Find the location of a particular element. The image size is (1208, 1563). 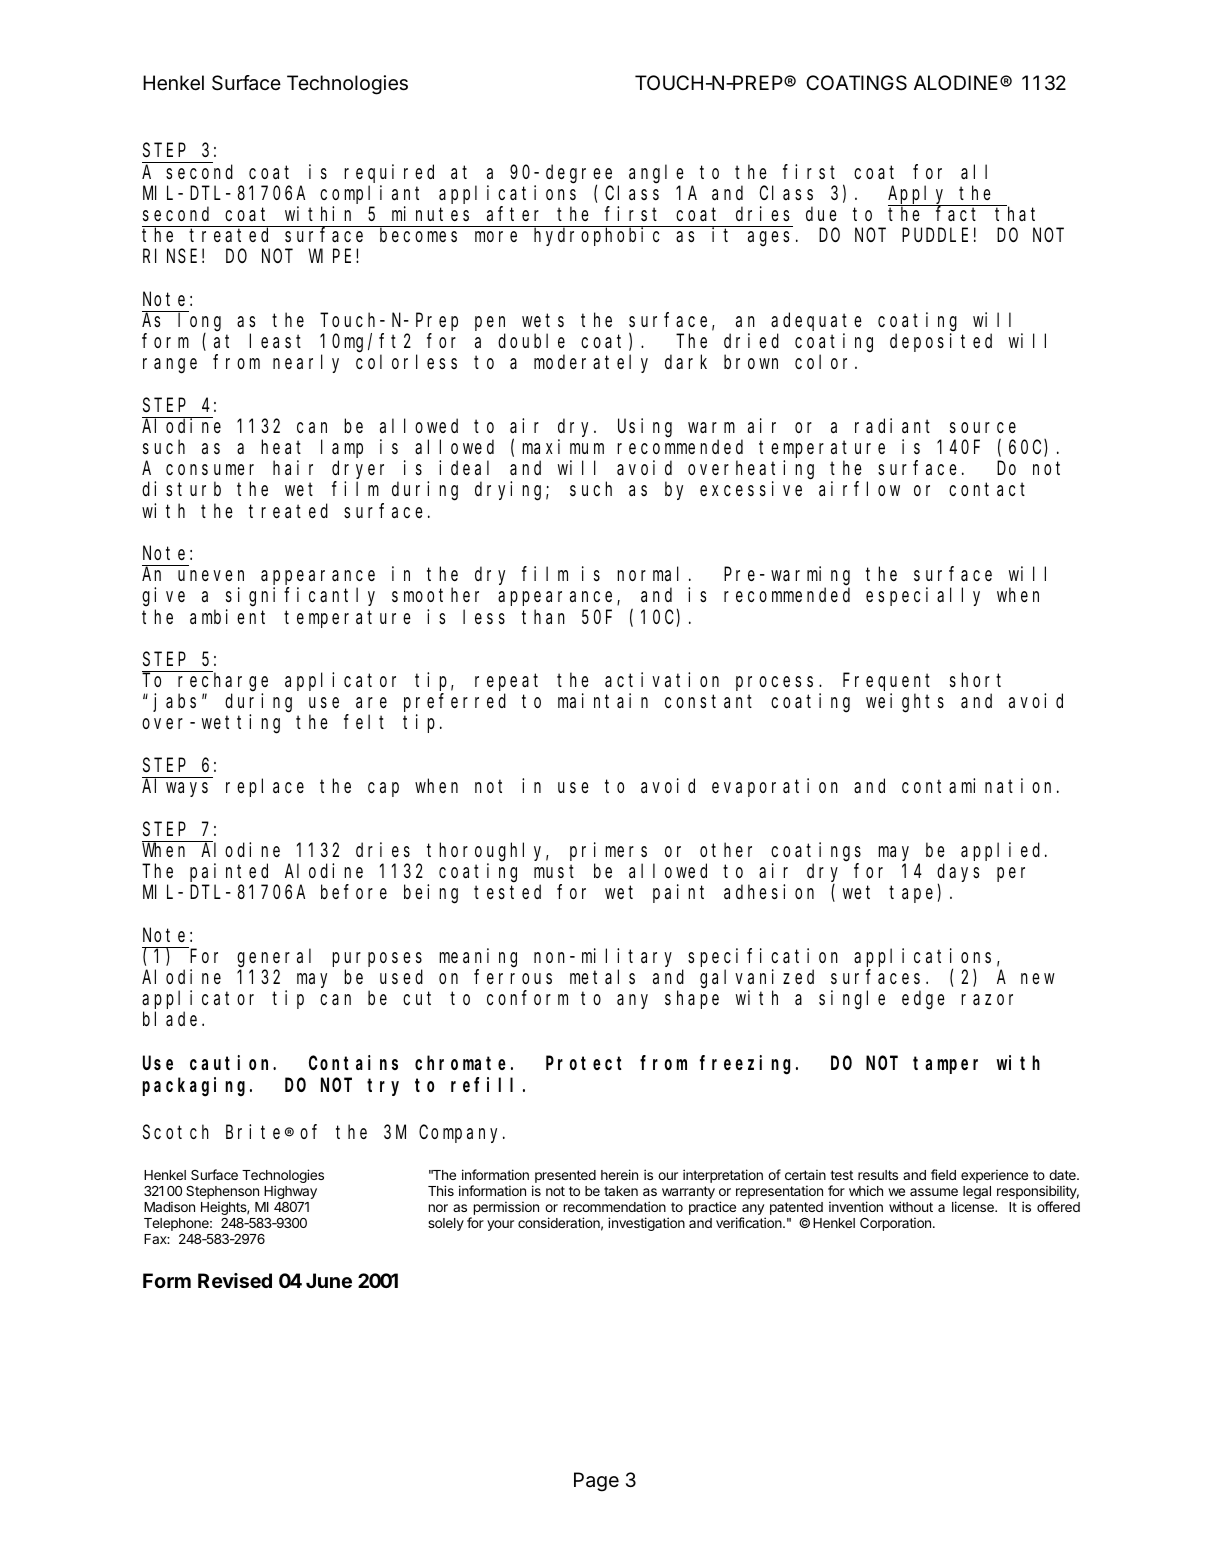

Apply is located at coordinates (919, 195).
